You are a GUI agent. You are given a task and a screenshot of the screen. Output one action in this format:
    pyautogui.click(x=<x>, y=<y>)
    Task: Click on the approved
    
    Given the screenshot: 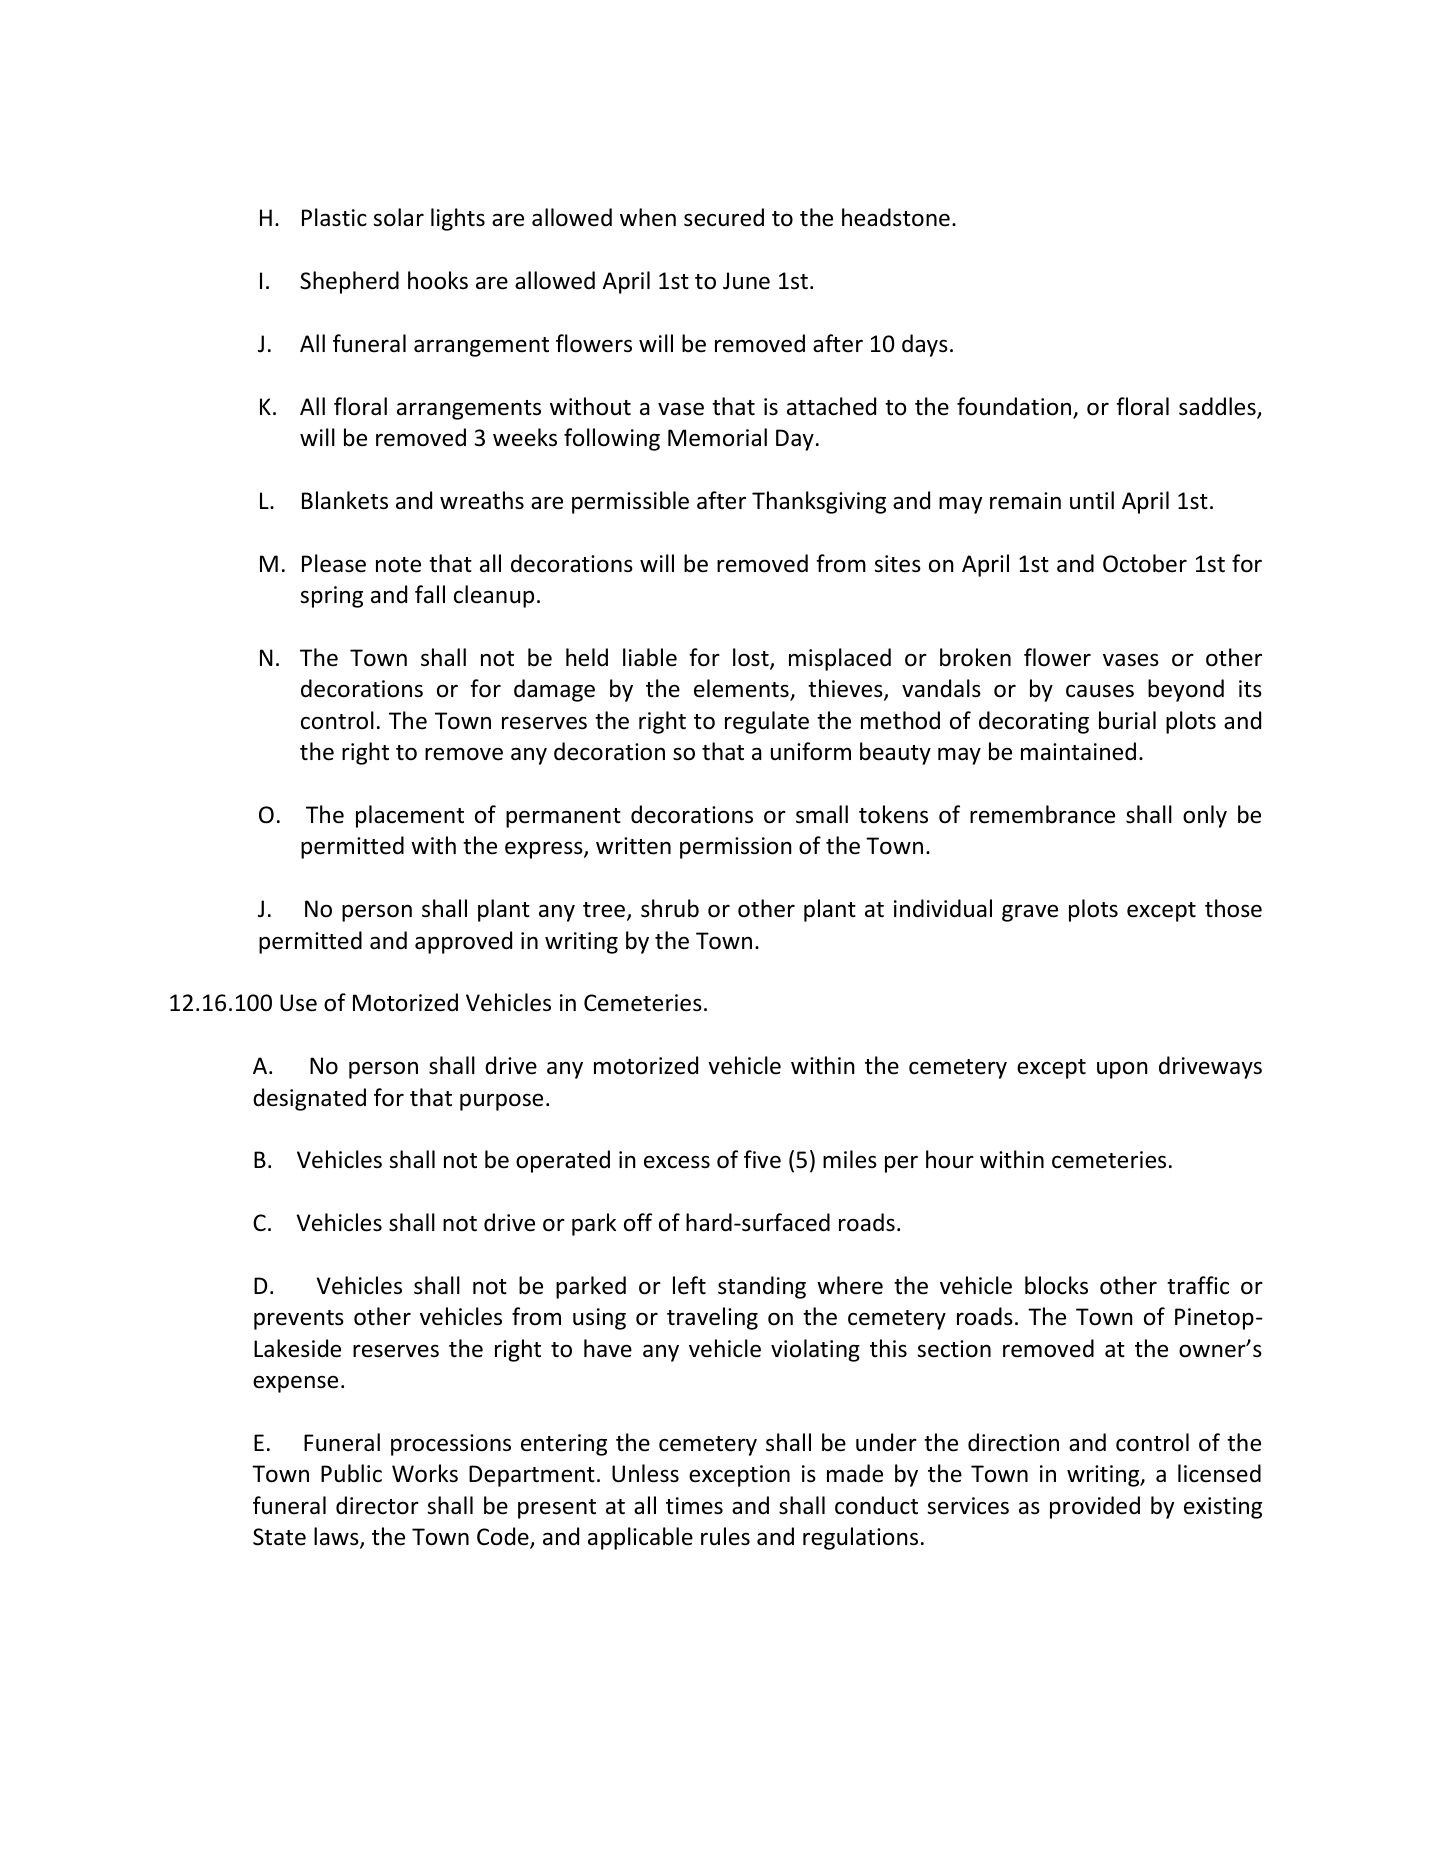 What is the action you would take?
    pyautogui.click(x=463, y=942)
